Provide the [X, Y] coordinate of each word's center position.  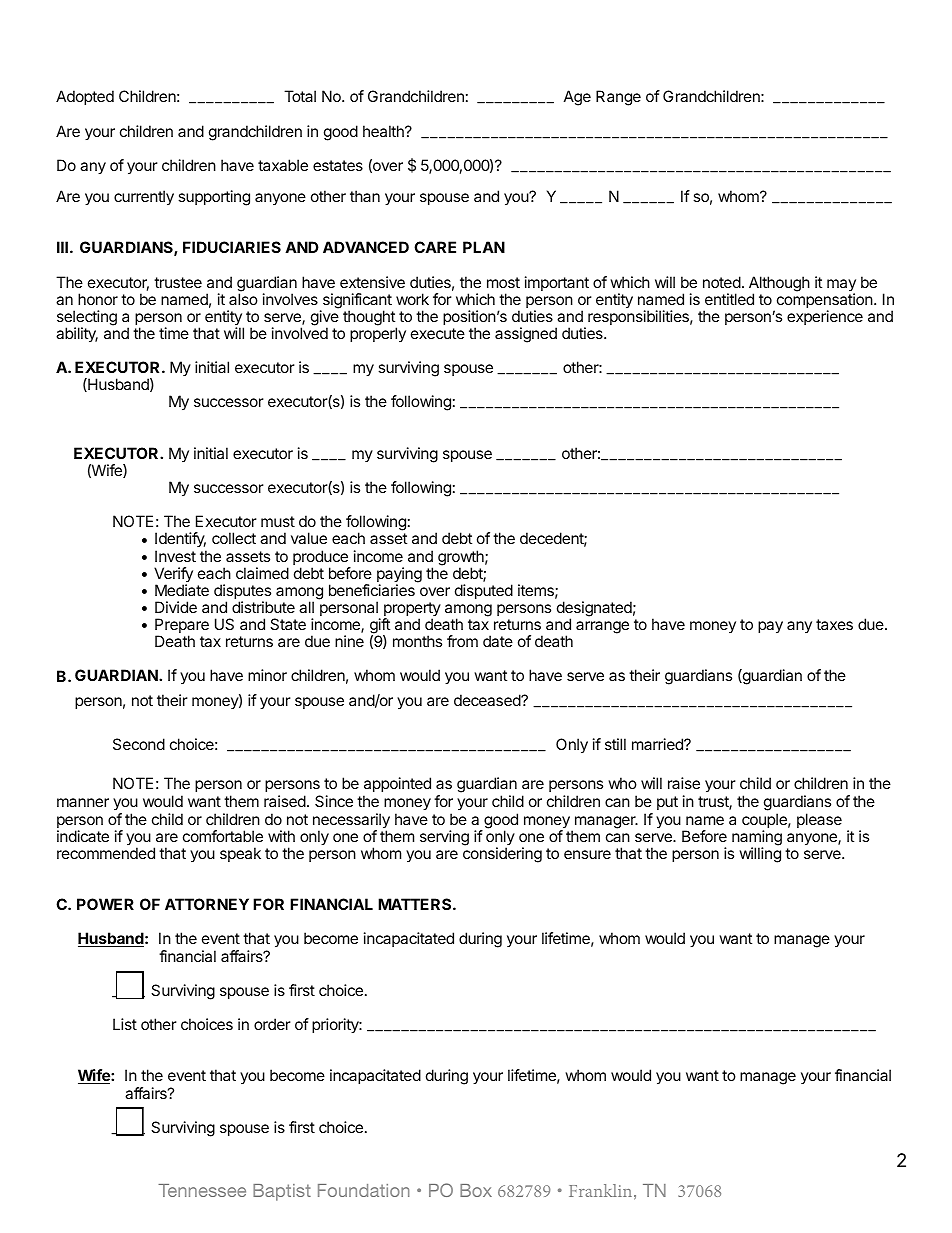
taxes [834, 624]
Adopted [85, 97]
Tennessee [202, 1190]
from [462, 641]
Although [779, 285]
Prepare [182, 627]
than [365, 196]
